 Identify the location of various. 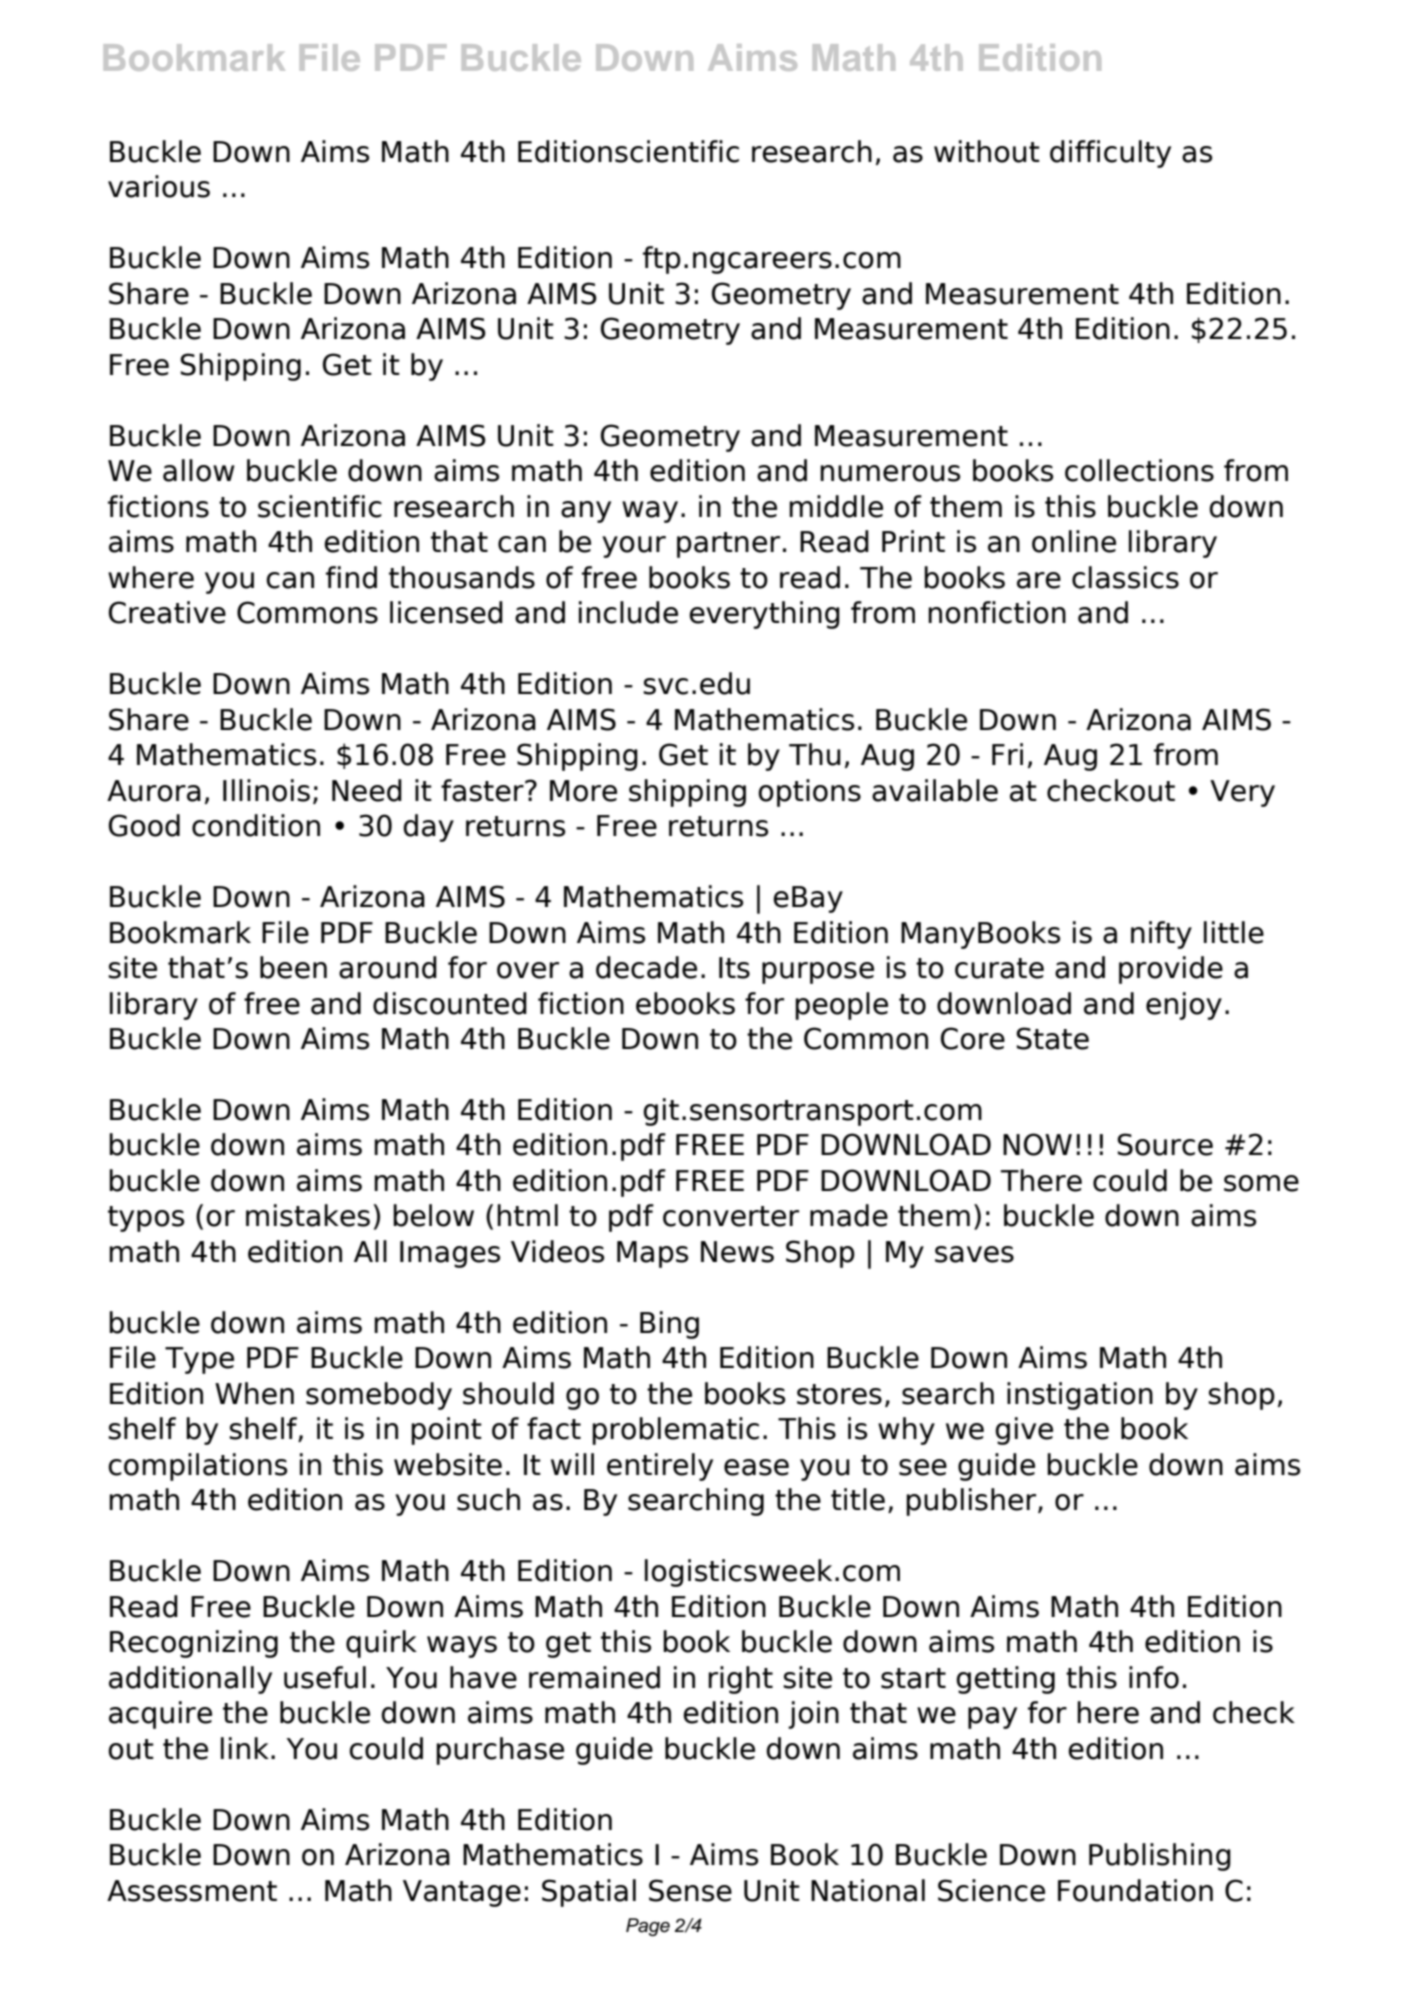
(159, 186).
